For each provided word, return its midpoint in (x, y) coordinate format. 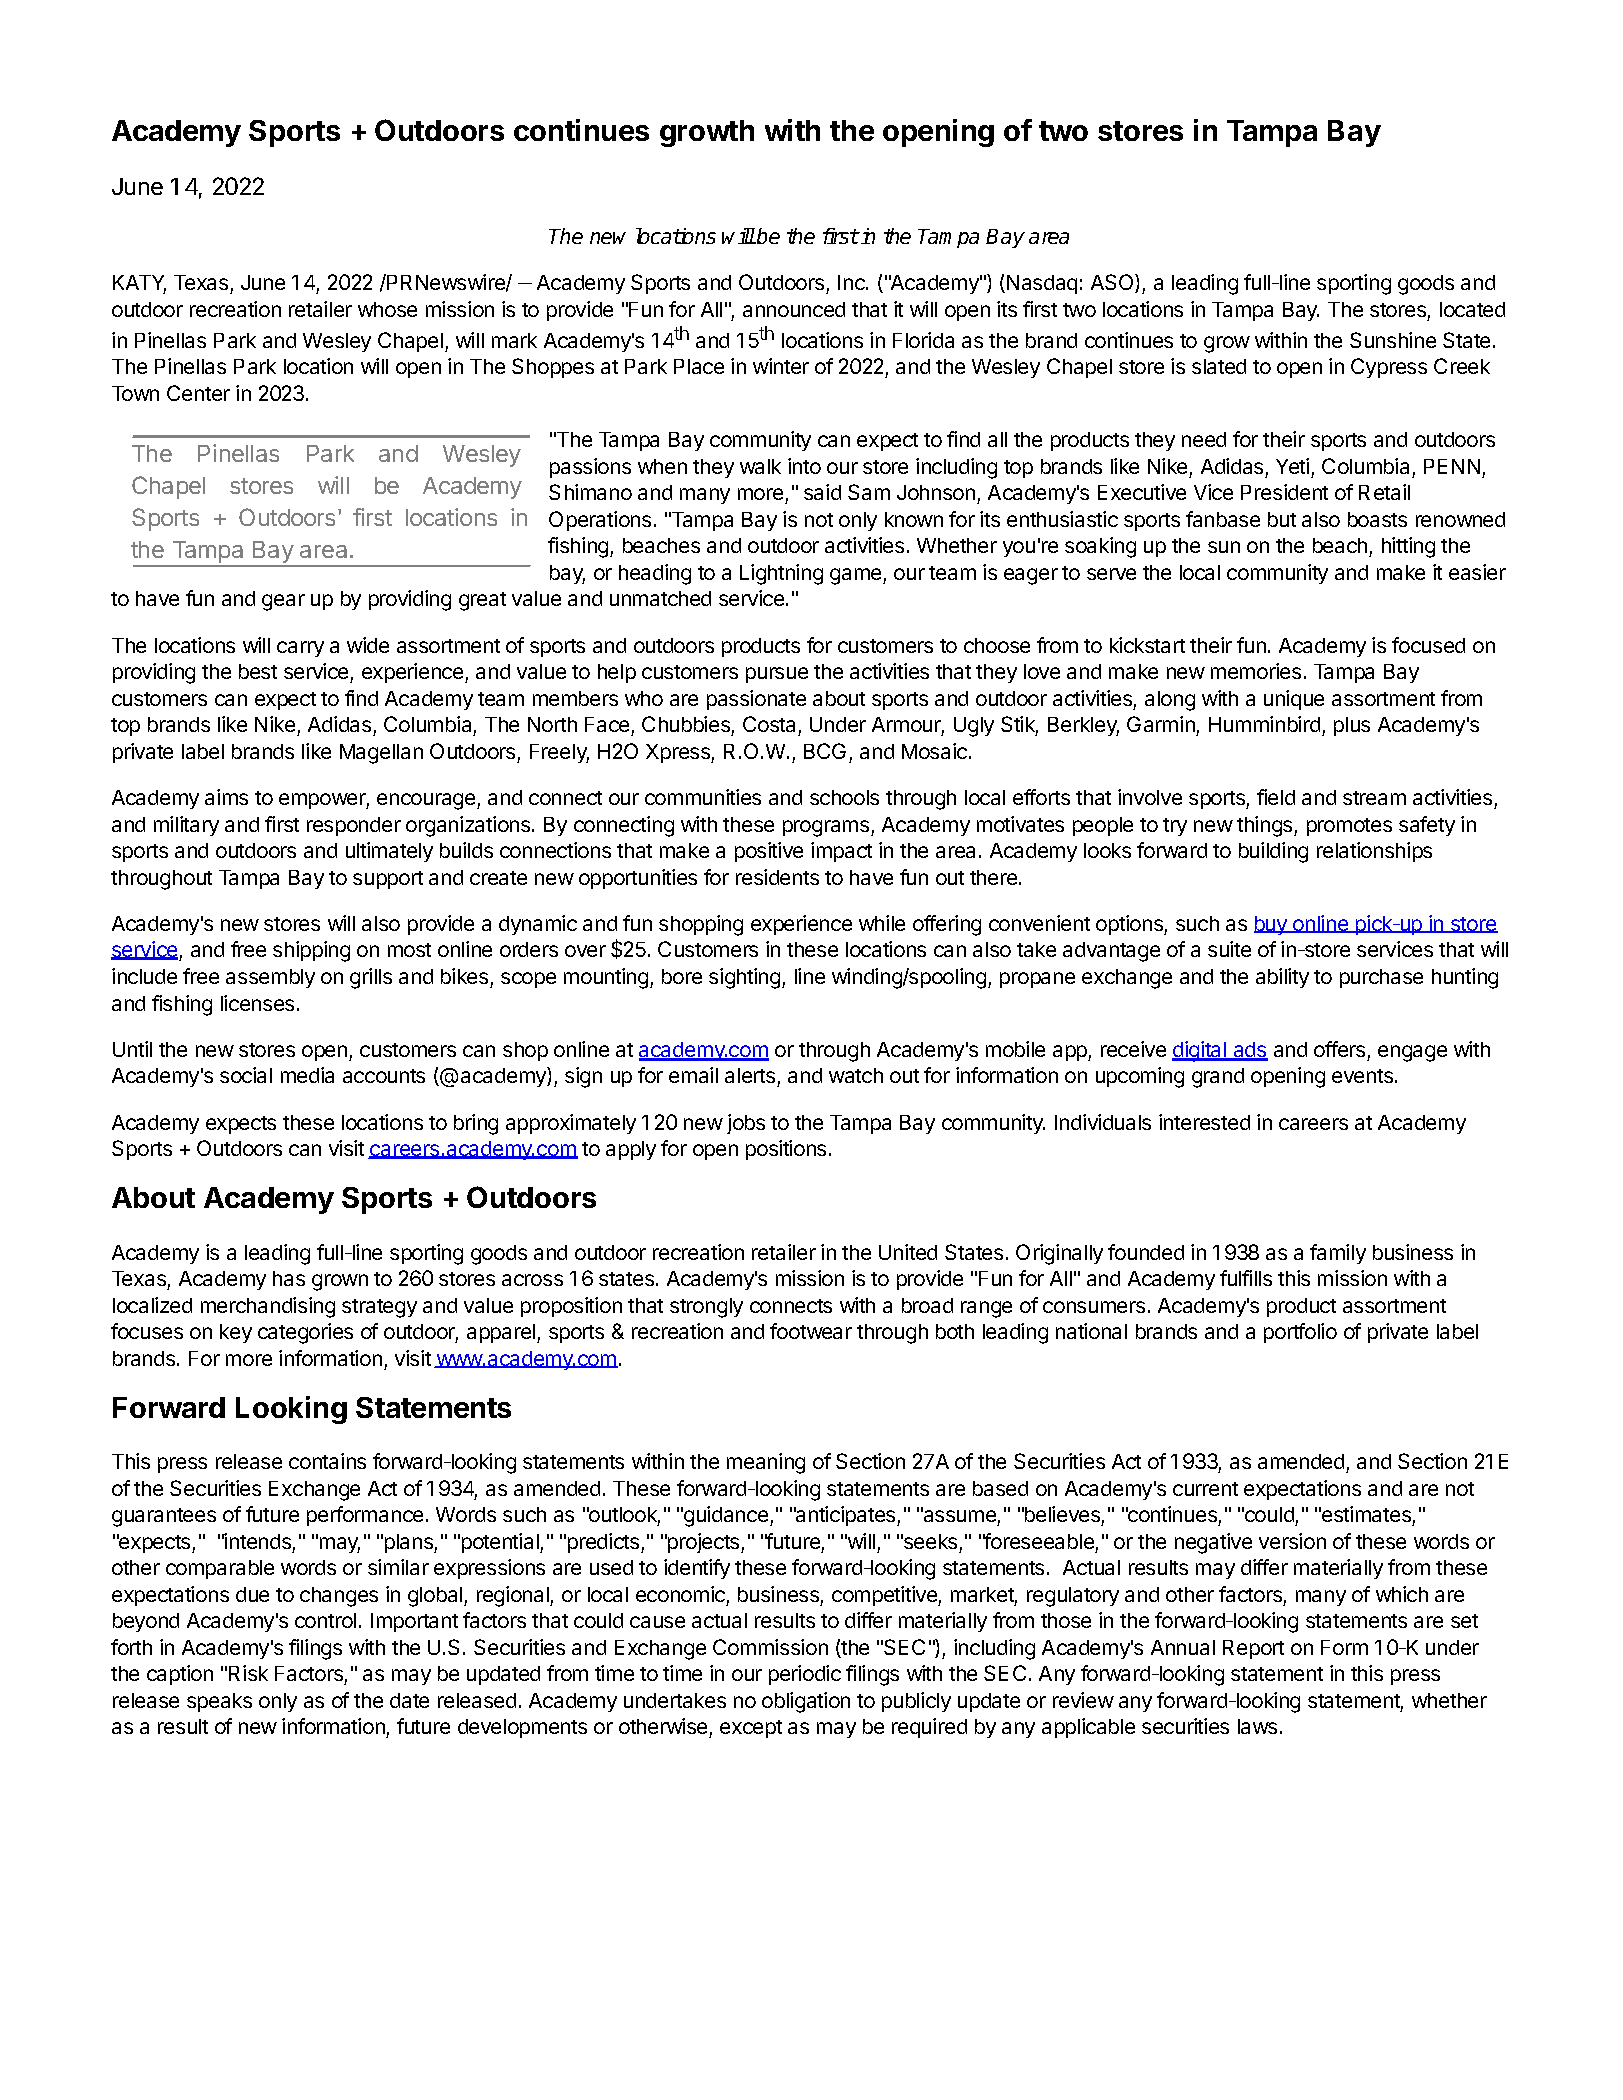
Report (1253, 1649)
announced (794, 309)
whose (387, 309)
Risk (248, 1673)
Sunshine (1393, 340)
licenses (257, 1003)
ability (1282, 978)
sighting (746, 978)
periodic (805, 1675)
